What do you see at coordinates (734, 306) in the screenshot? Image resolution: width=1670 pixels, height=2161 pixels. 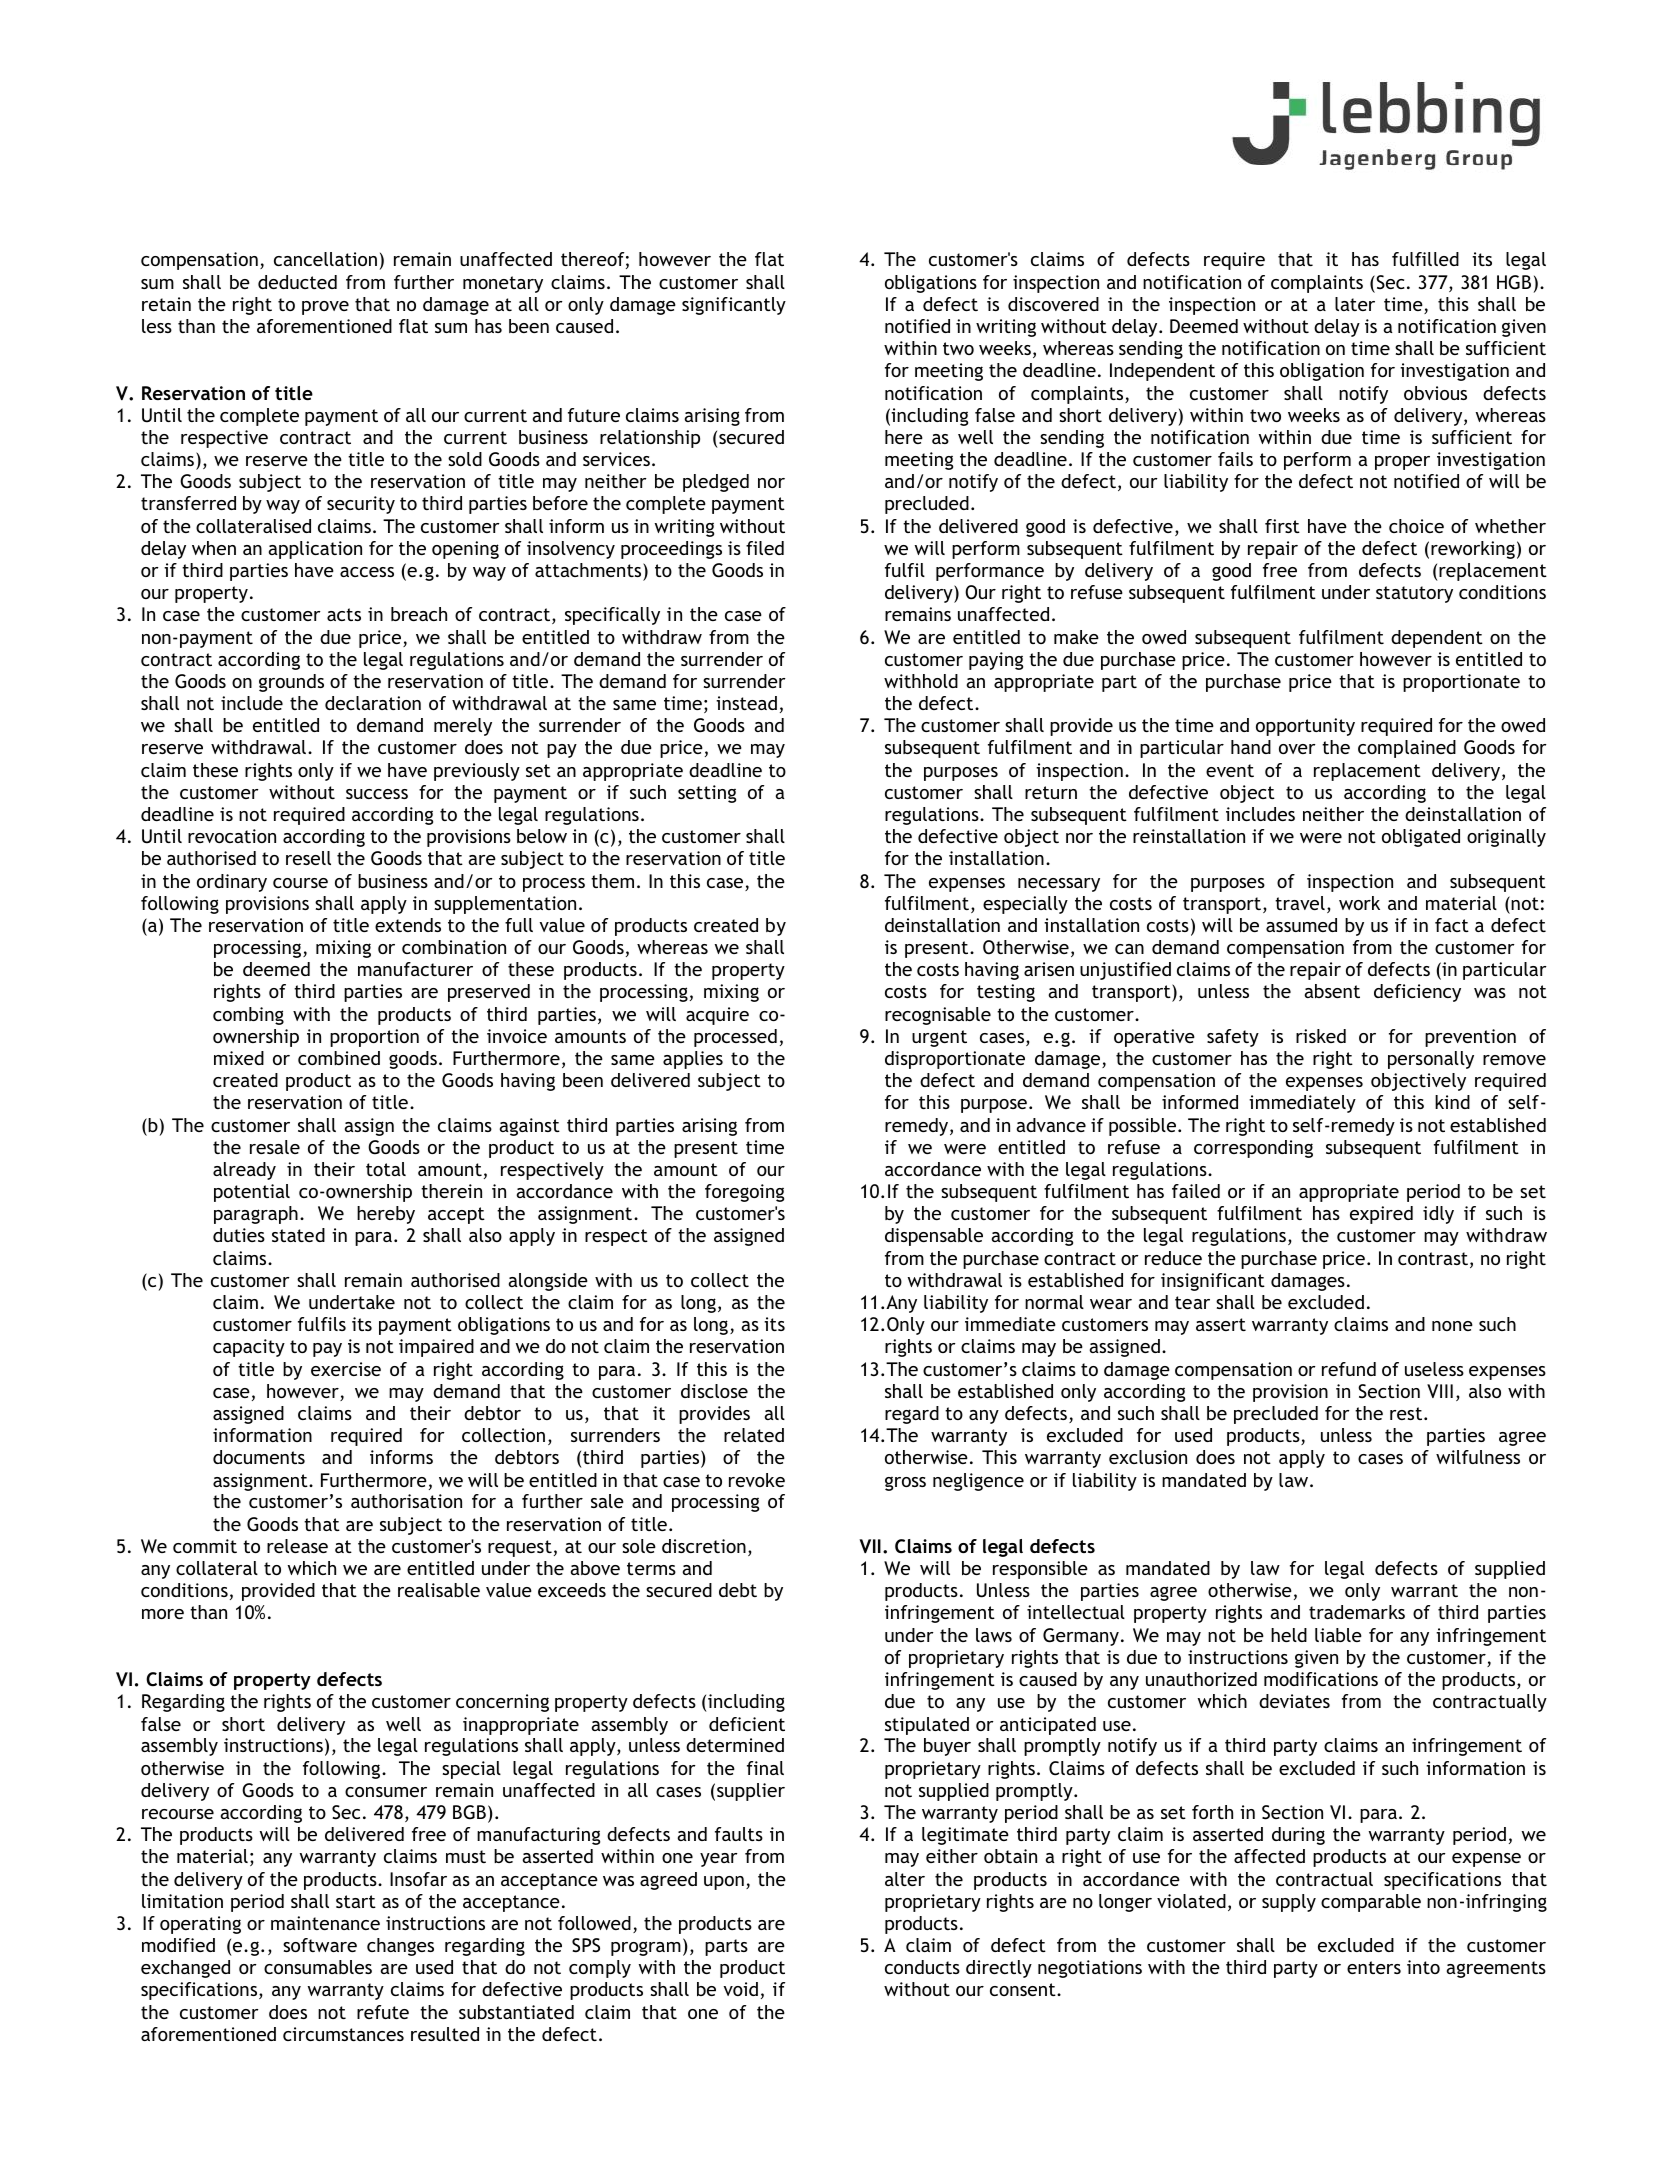 I see `significantly` at bounding box center [734, 306].
